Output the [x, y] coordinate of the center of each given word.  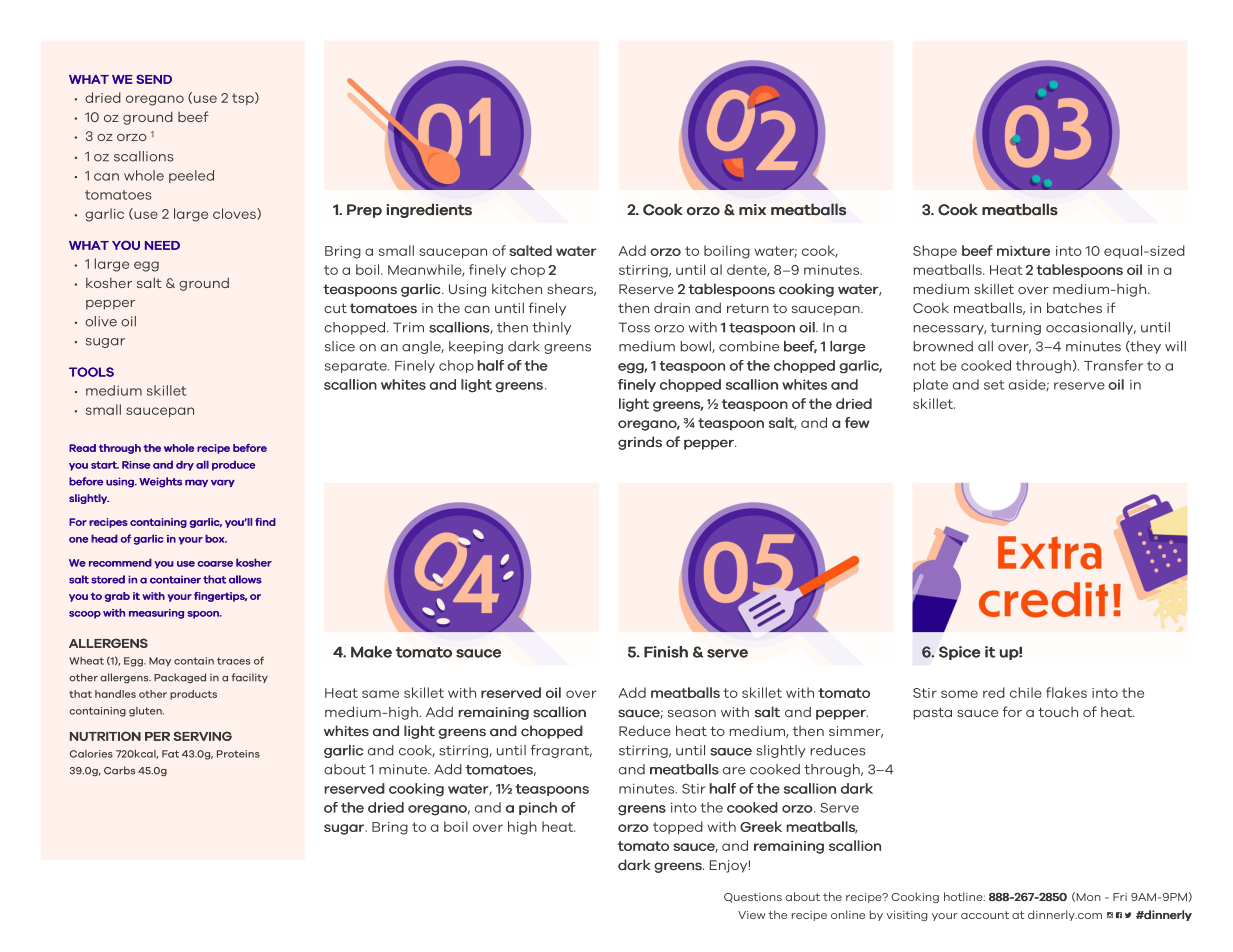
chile [1026, 692]
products [193, 695]
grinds [640, 443]
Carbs [119, 770]
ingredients [429, 210]
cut [335, 308]
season [692, 713]
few [857, 422]
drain [672, 307]
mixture [1023, 251]
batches [1074, 307]
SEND [154, 79]
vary [223, 483]
